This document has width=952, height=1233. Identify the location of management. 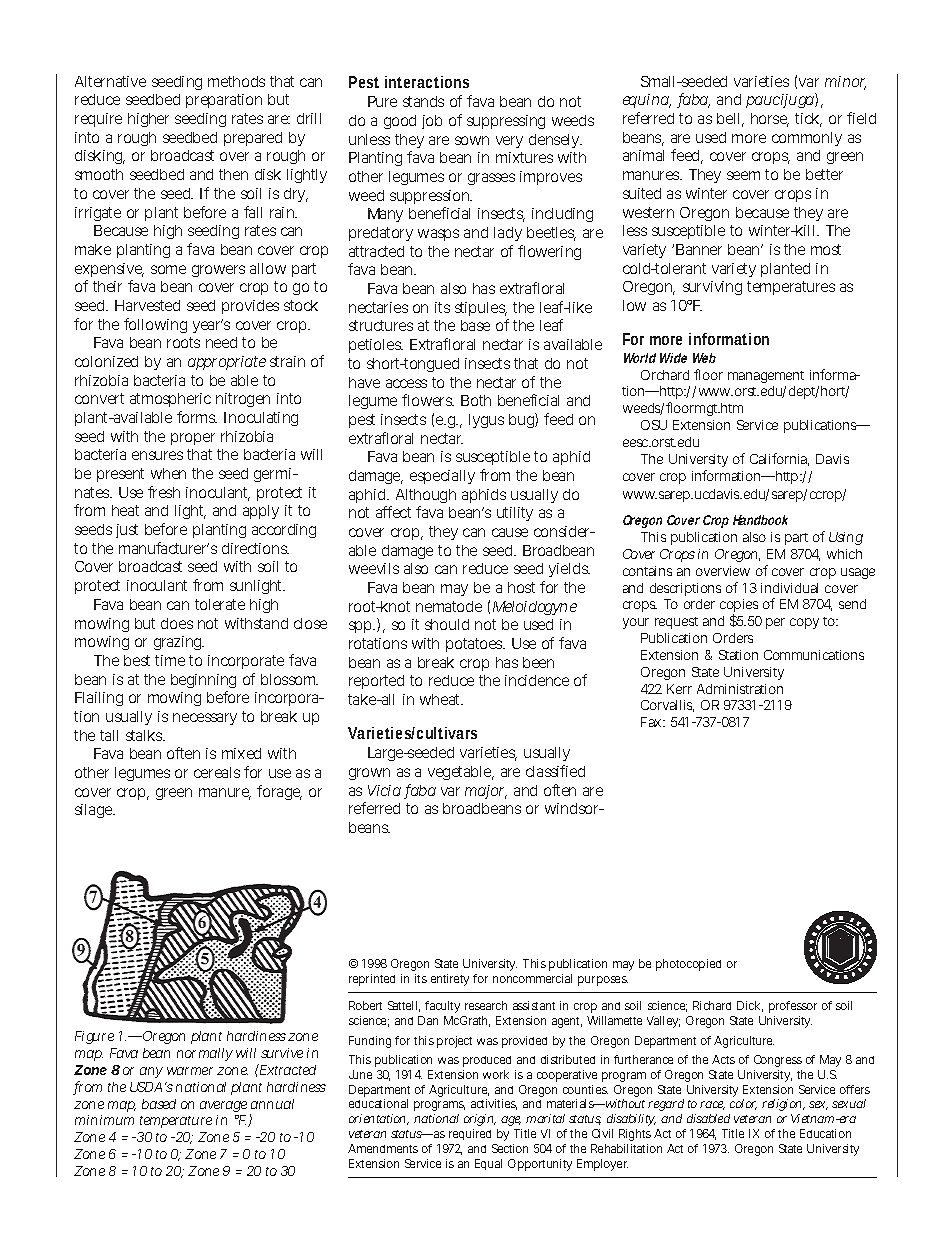
(766, 377).
